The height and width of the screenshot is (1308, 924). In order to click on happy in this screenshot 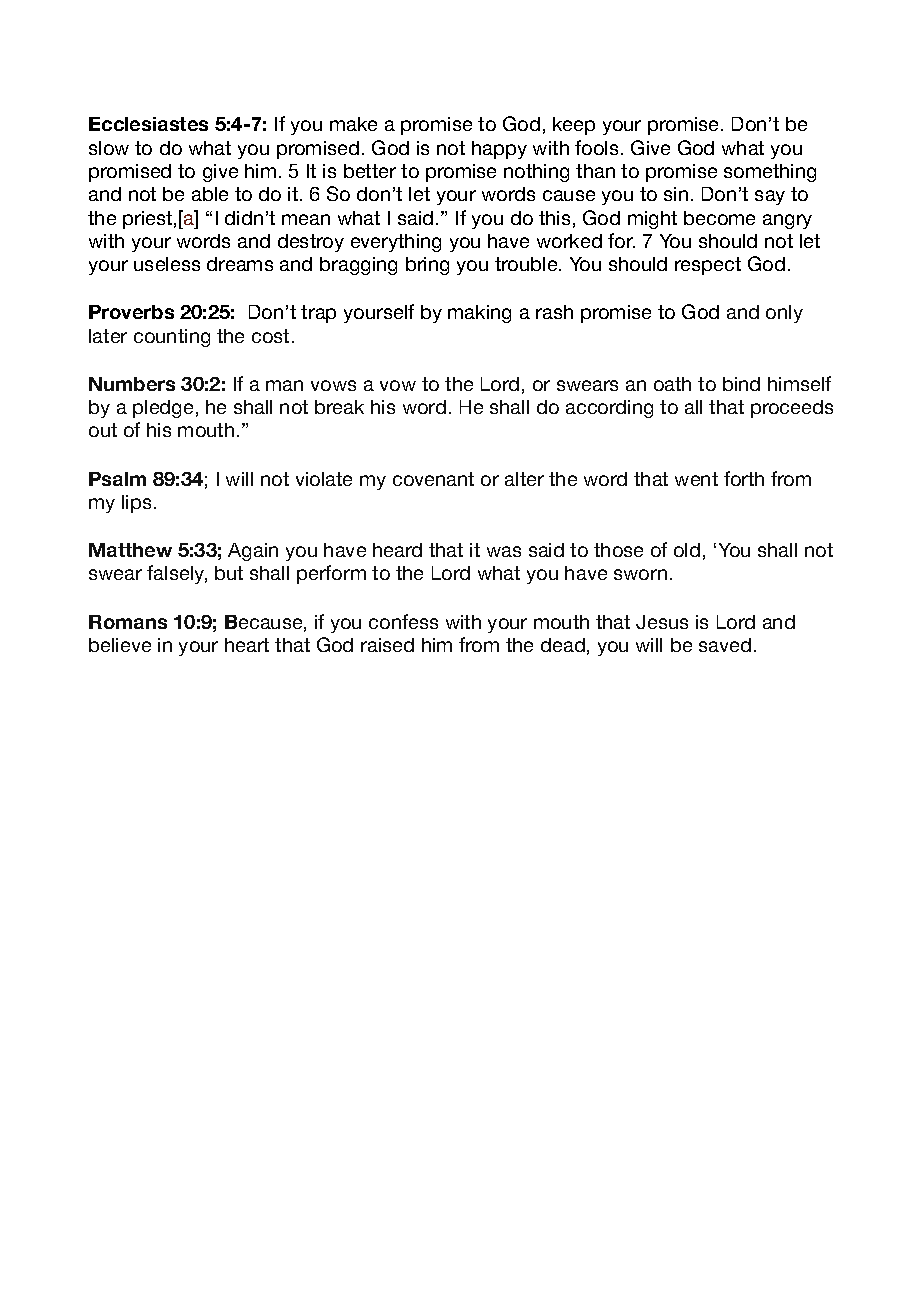, I will do `click(499, 150)`.
